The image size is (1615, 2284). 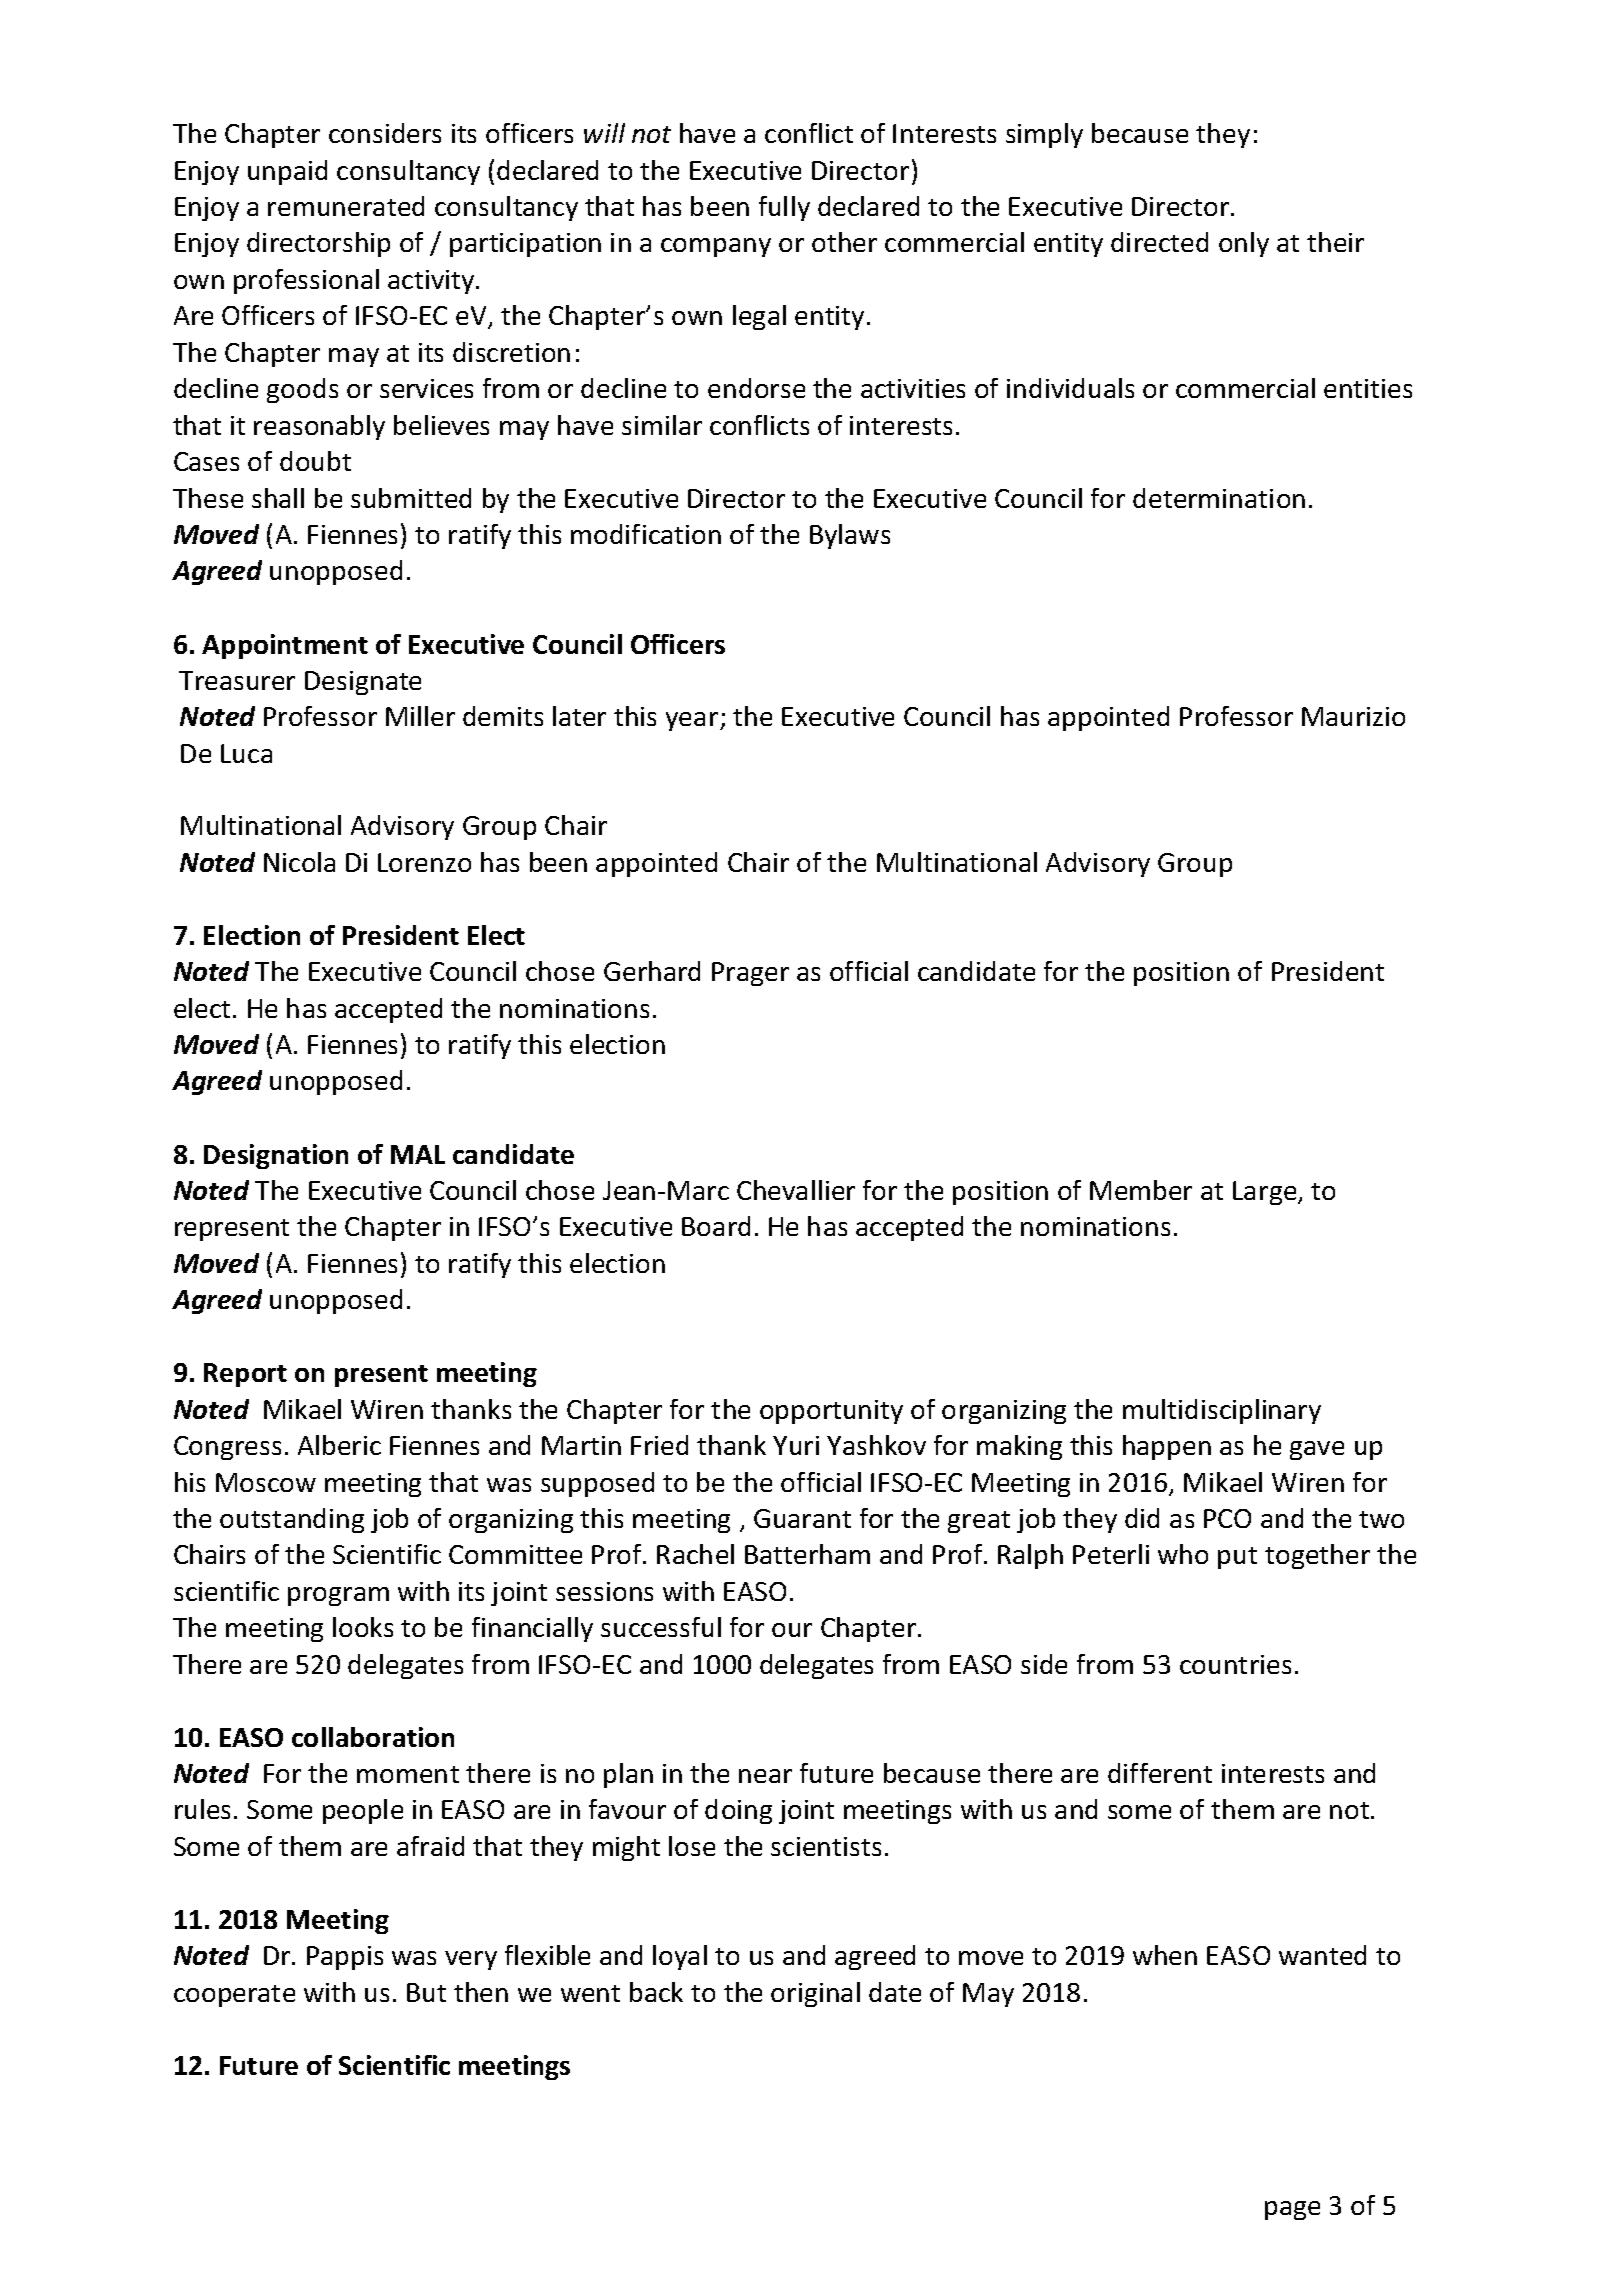 What do you see at coordinates (1244, 244) in the screenshot?
I see `only` at bounding box center [1244, 244].
